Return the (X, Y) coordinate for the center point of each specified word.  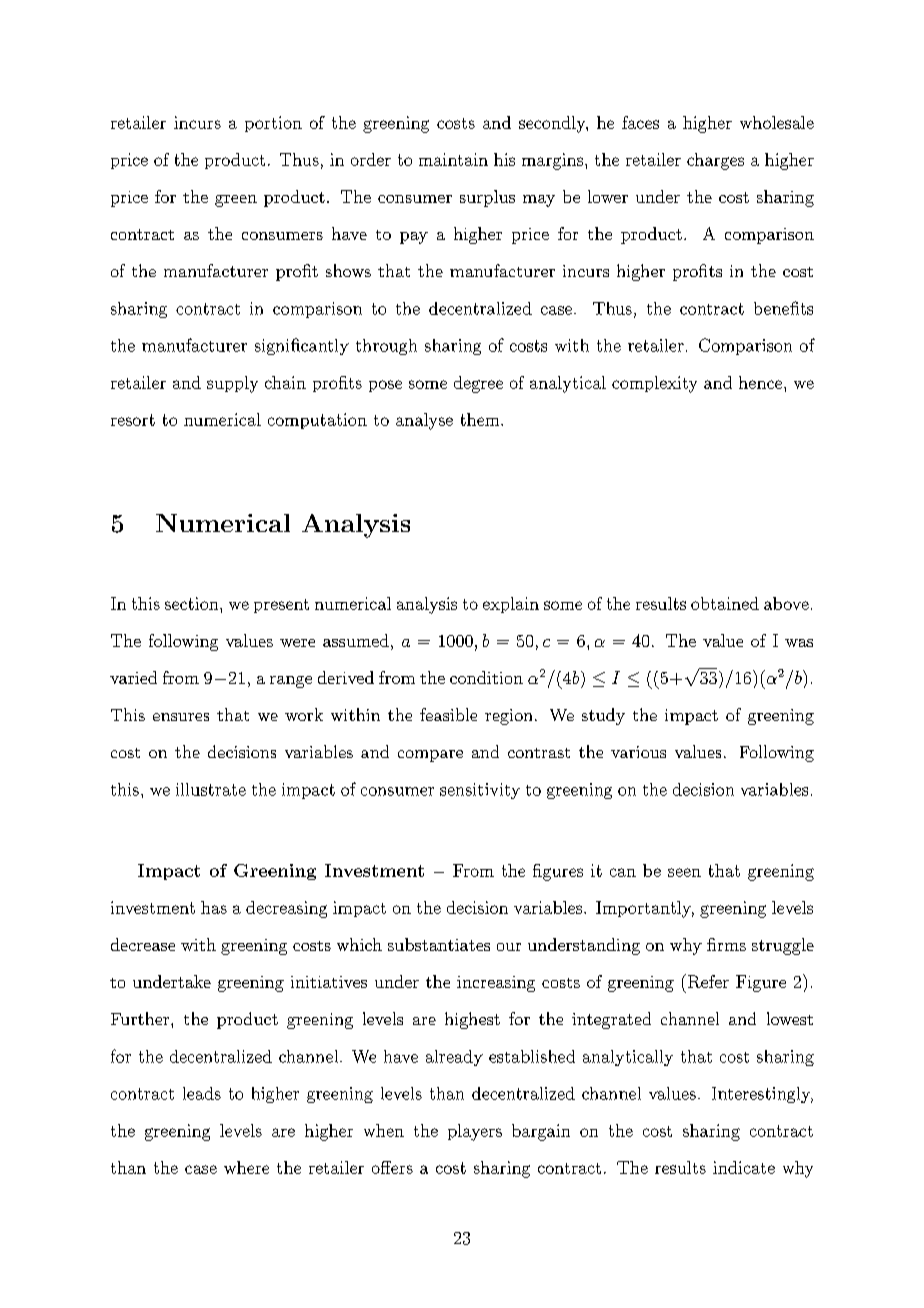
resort (133, 420)
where (246, 1167)
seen (684, 872)
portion (273, 124)
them (481, 419)
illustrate (211, 789)
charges (715, 161)
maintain (453, 159)
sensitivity (480, 791)
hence (760, 382)
